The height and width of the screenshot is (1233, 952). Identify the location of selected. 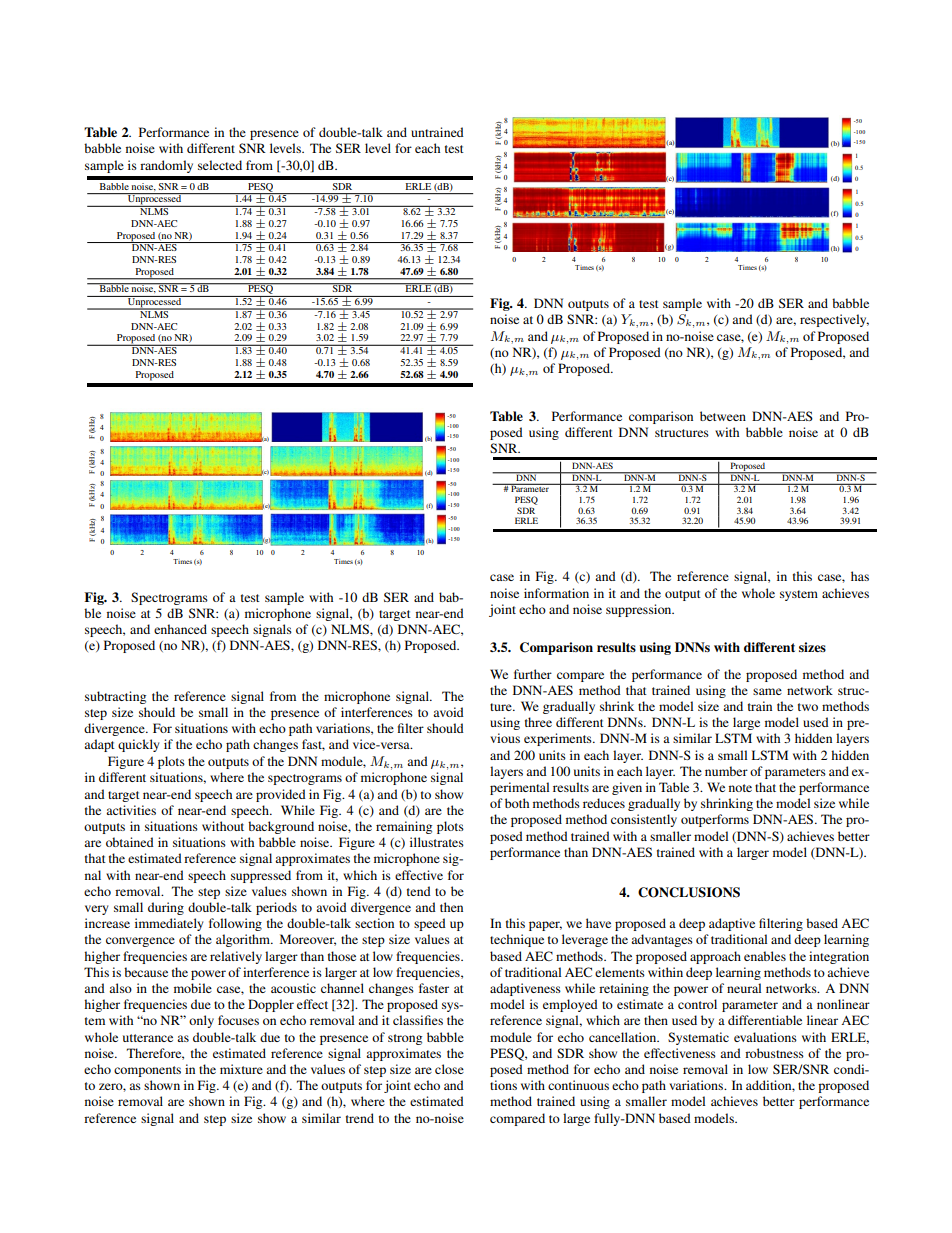
(220, 165).
